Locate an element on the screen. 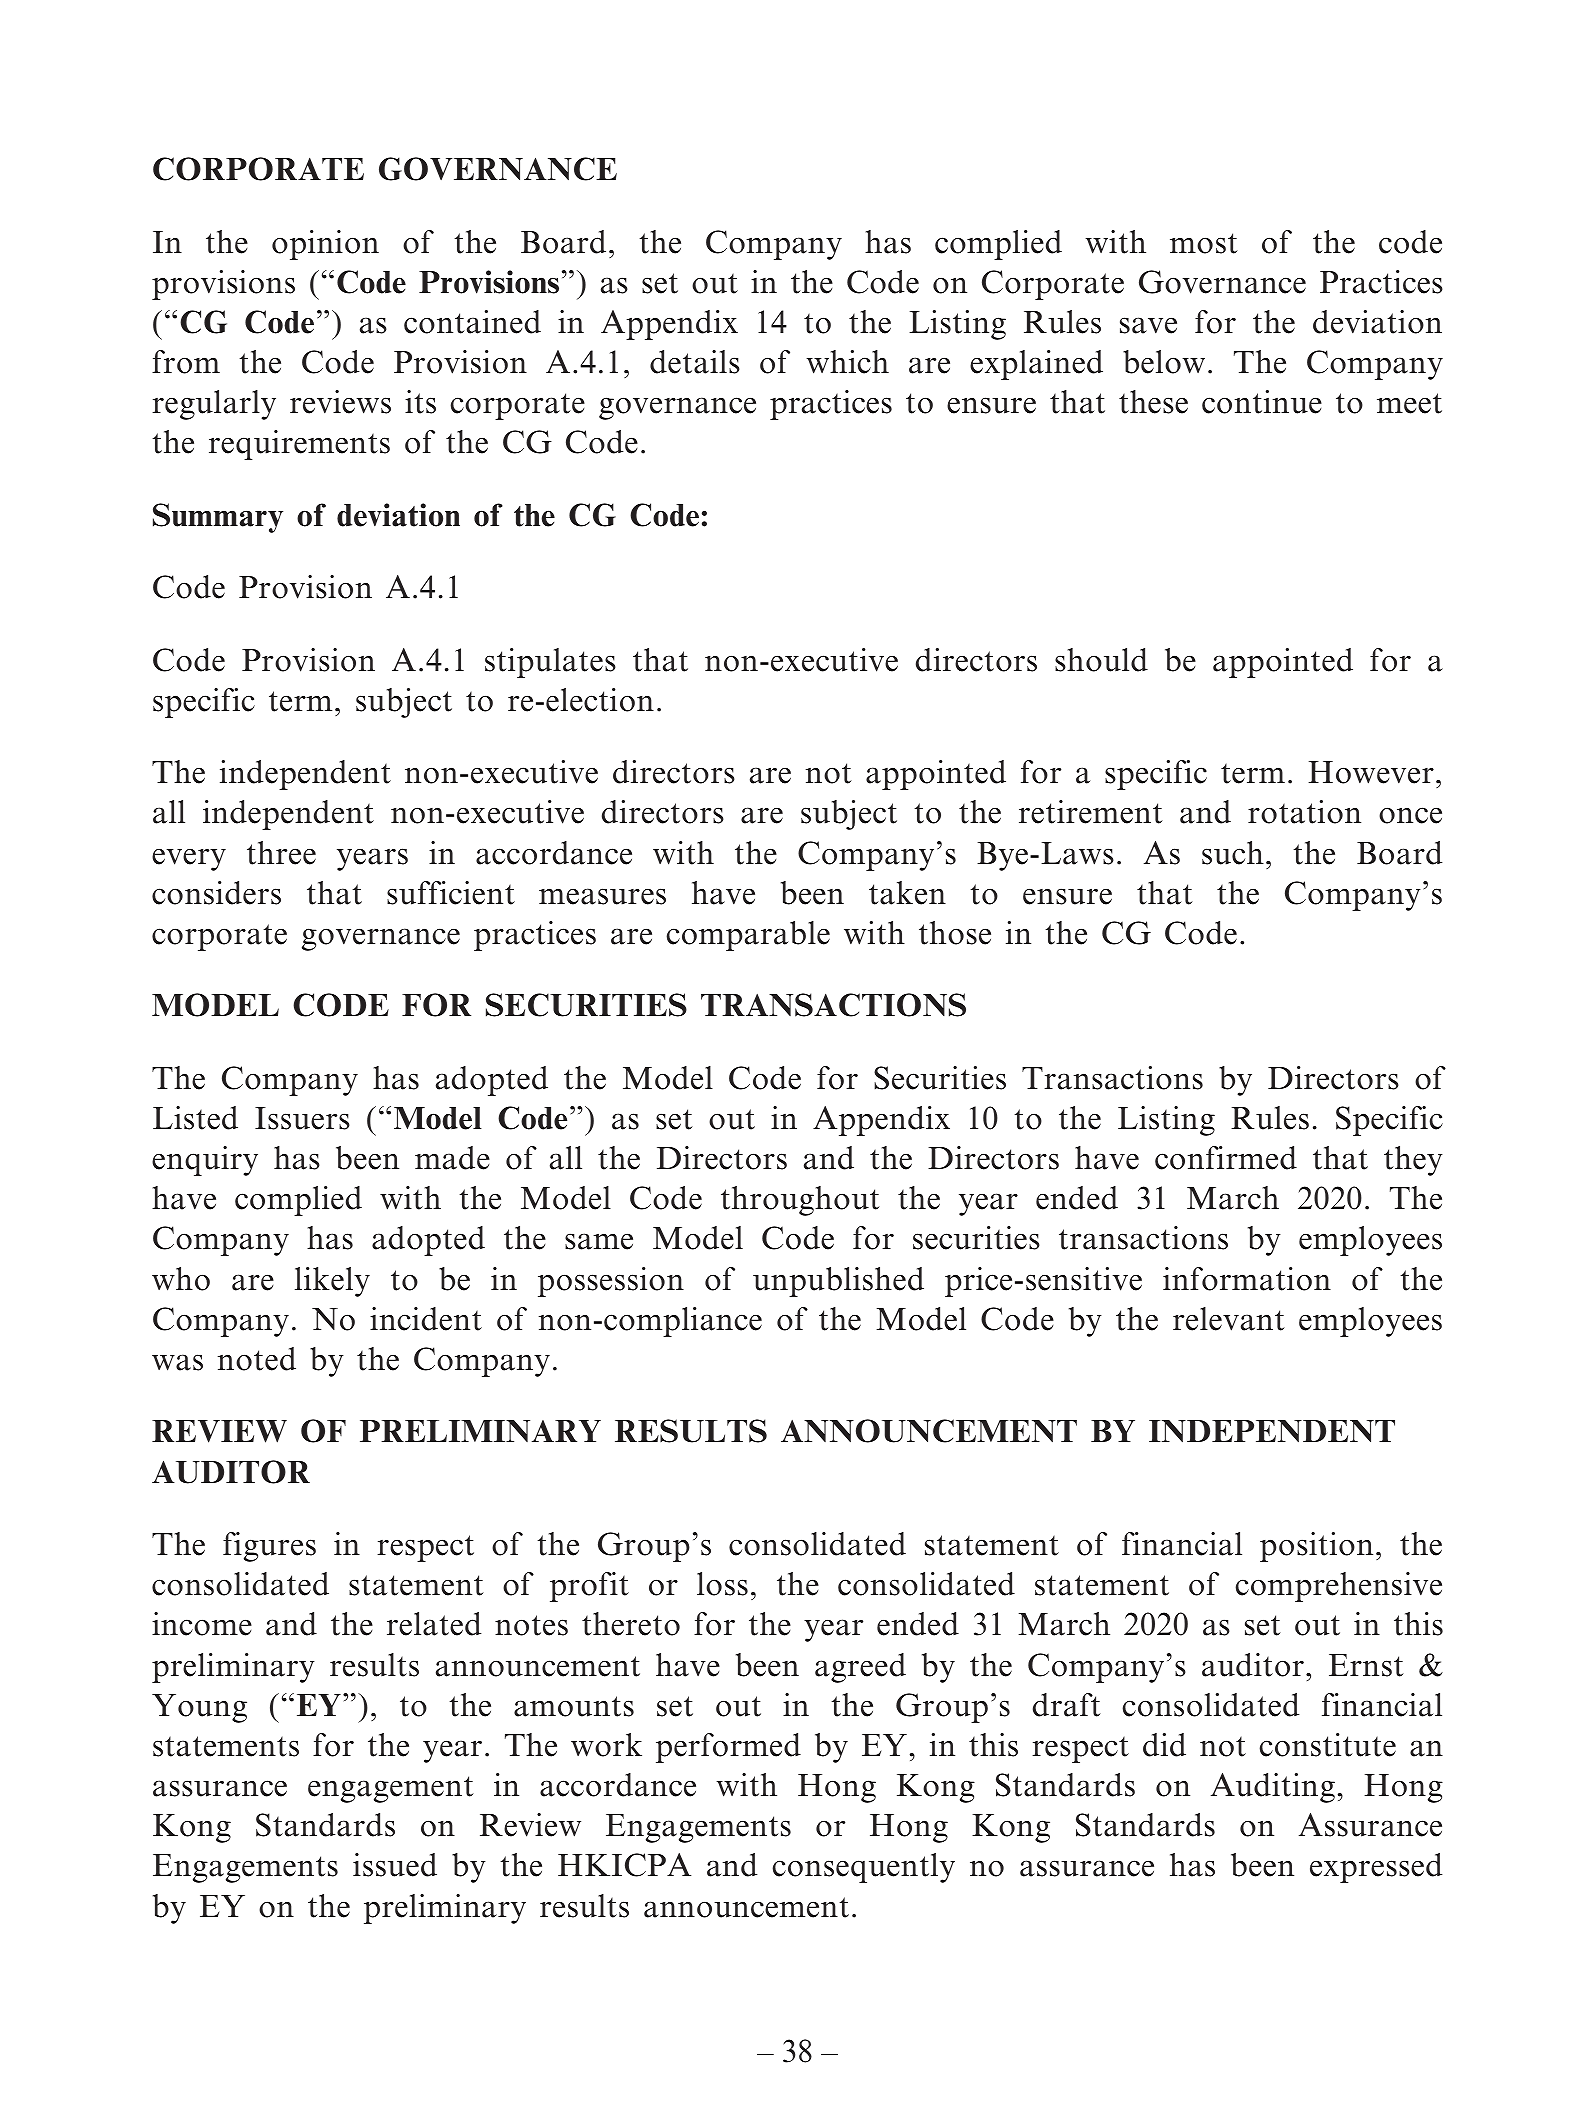  stipulates is located at coordinates (550, 663).
